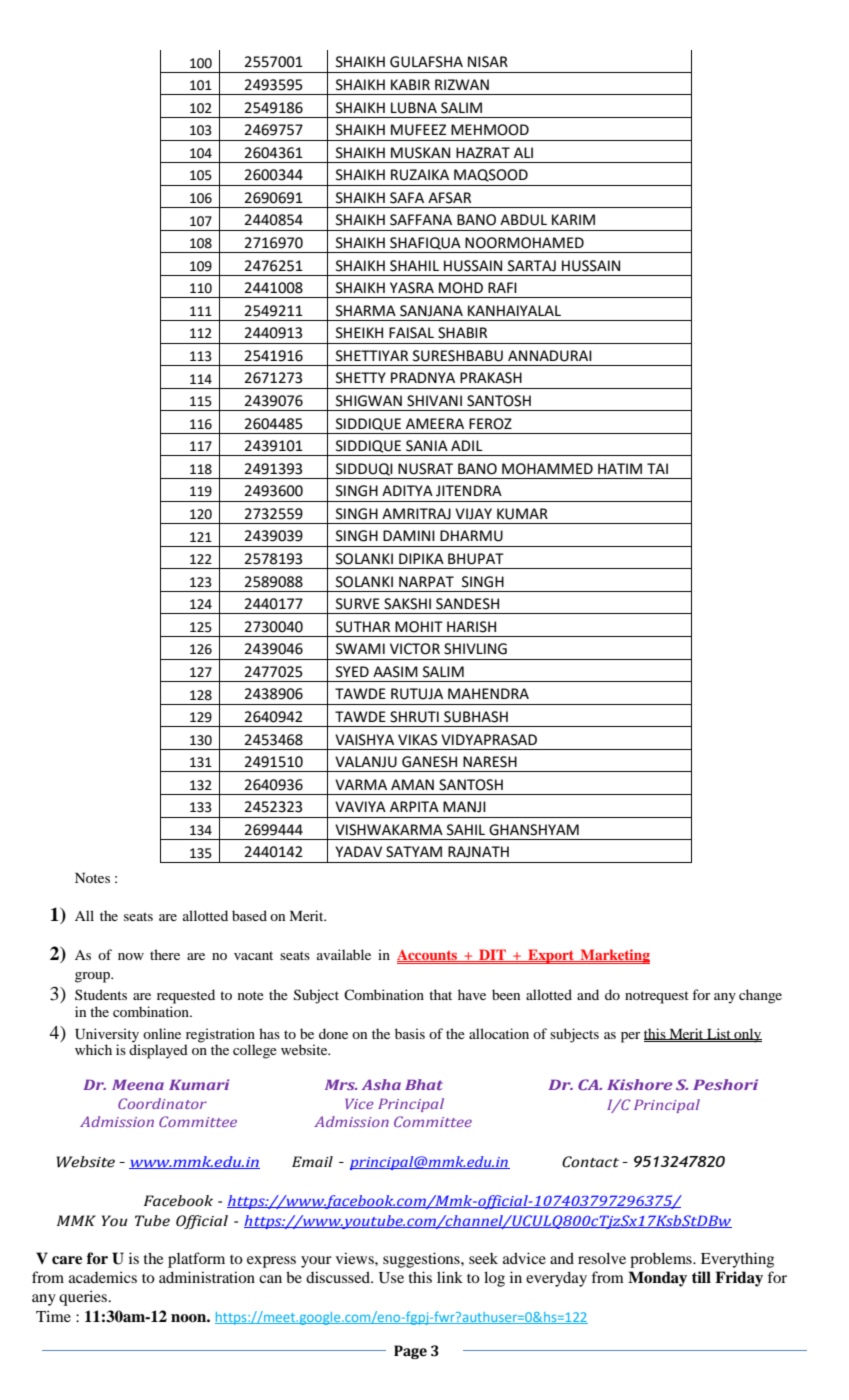  I want to click on SWAMI, so click(360, 649).
